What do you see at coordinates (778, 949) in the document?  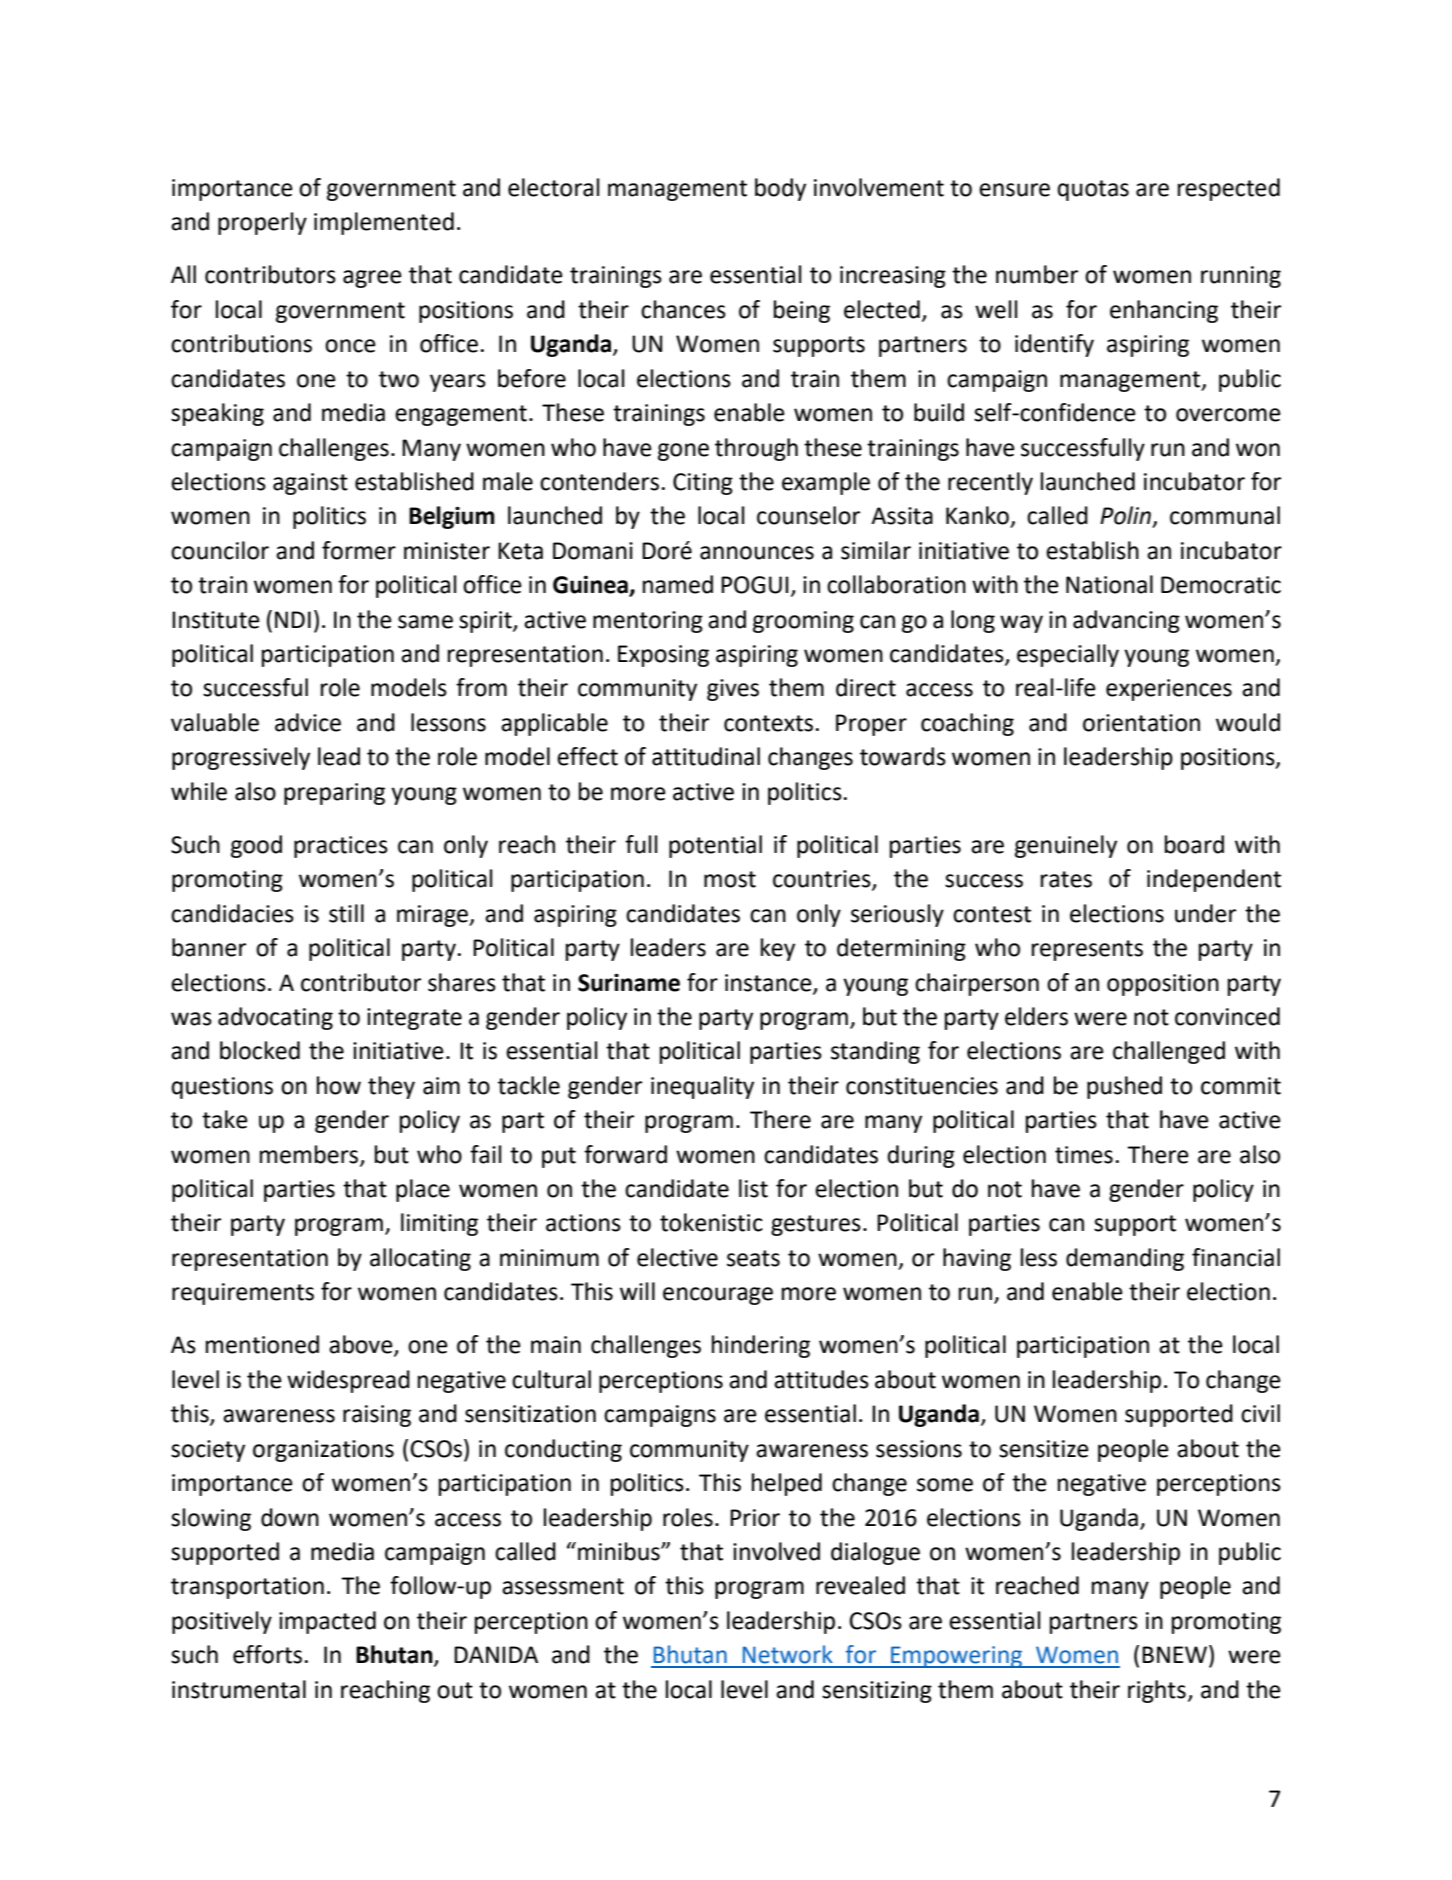 I see `key` at bounding box center [778, 949].
